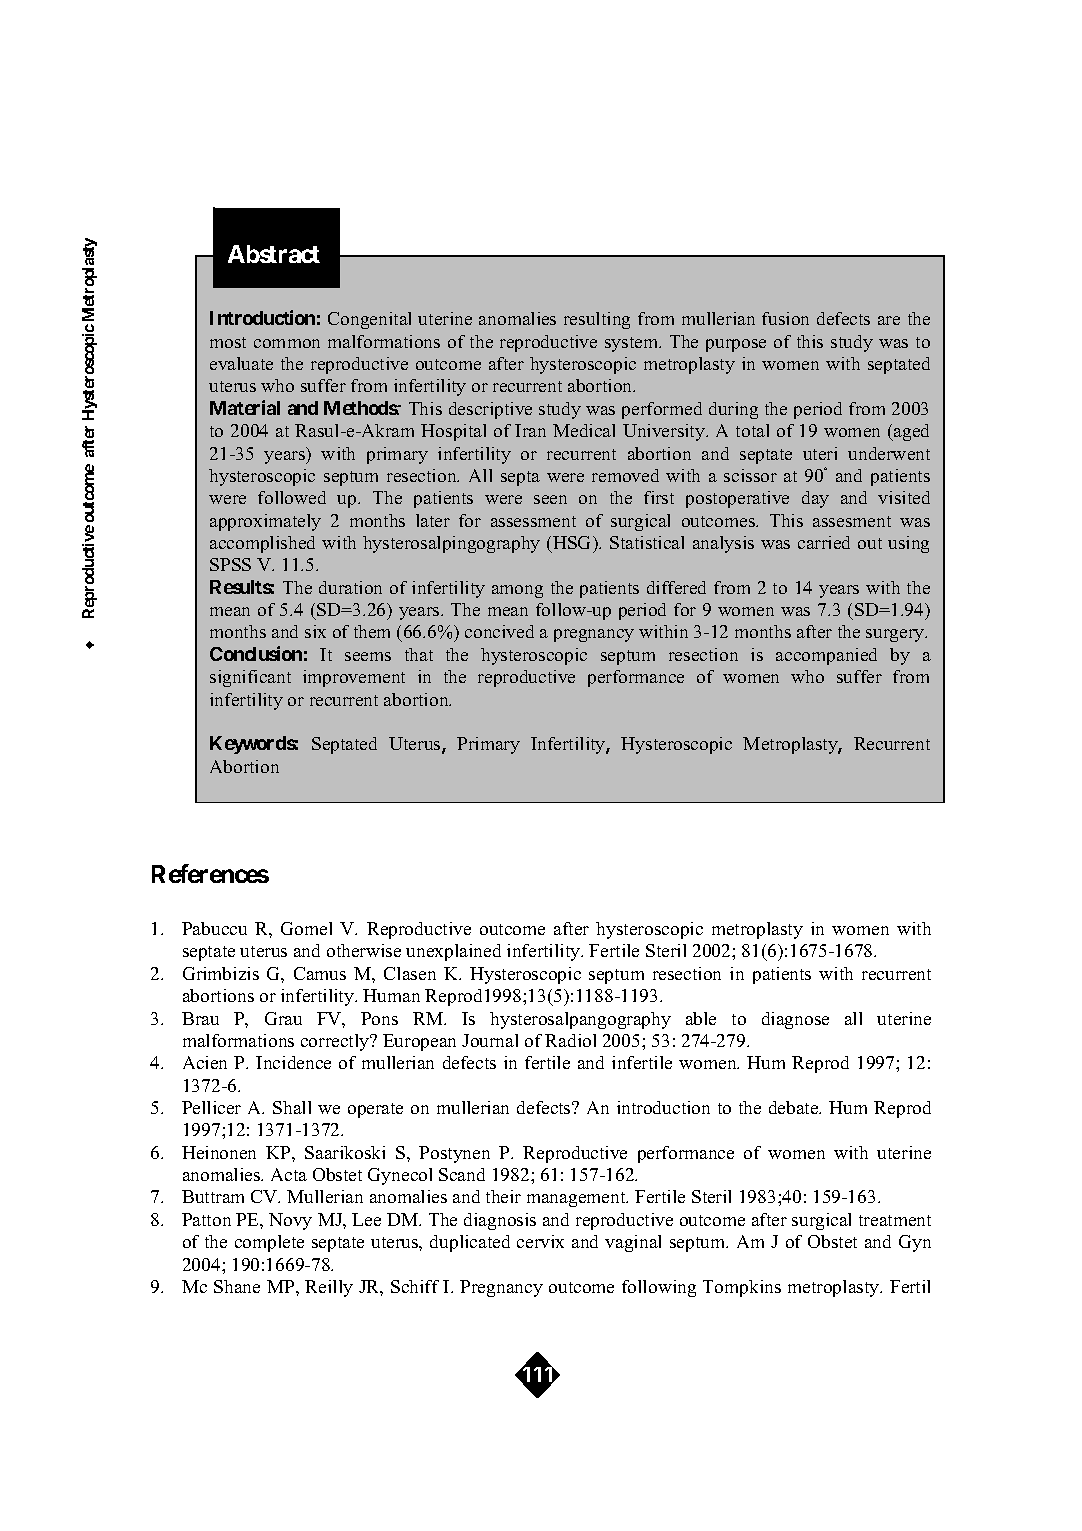 This page has width=1082, height=1531. What do you see at coordinates (895, 1220) in the page?
I see `treatment` at bounding box center [895, 1220].
